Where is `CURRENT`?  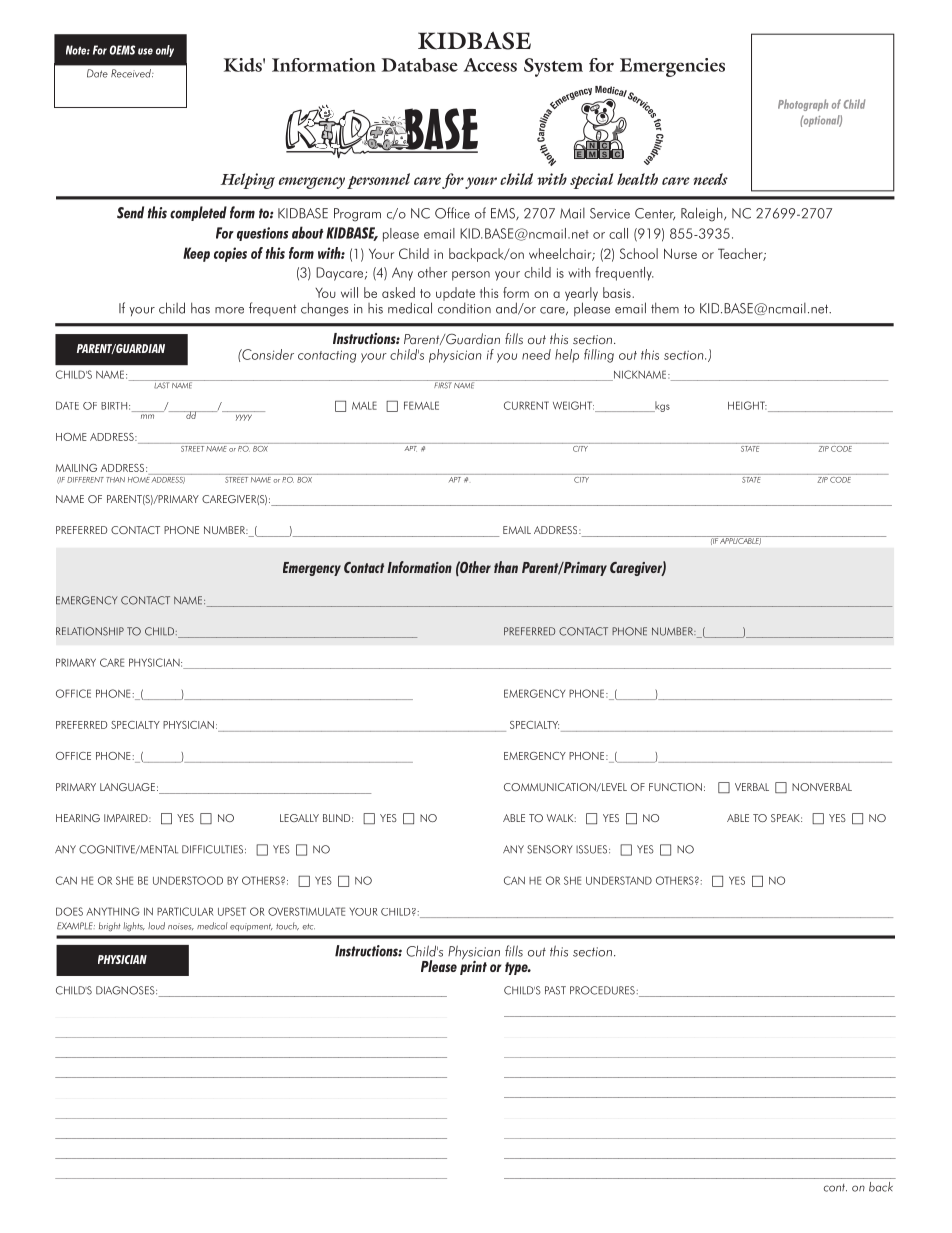
CURRENT is located at coordinates (526, 405).
